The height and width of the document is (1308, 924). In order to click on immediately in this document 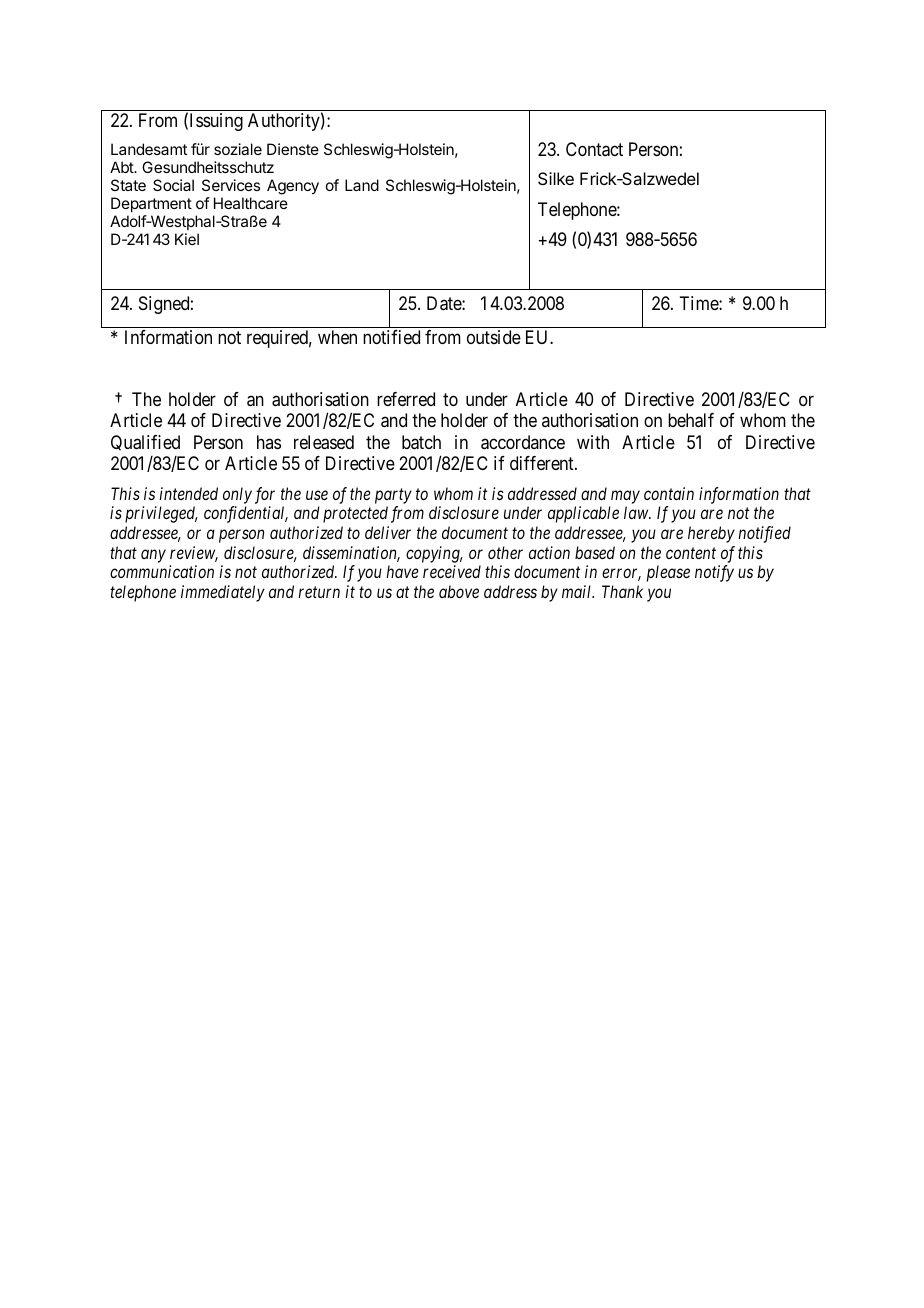, I will do `click(223, 593)`.
